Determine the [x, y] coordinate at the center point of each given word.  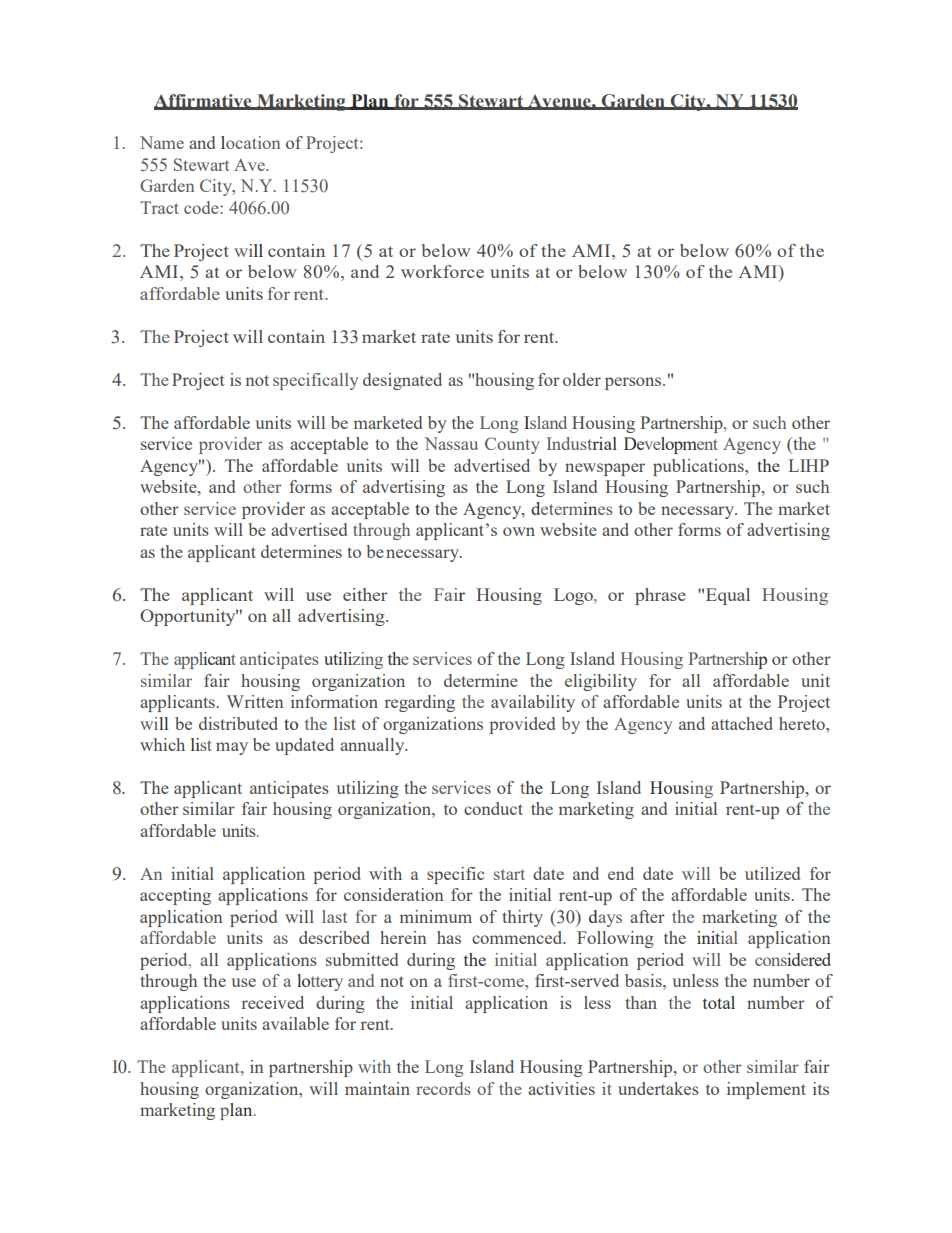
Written [255, 701]
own [519, 531]
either [365, 594]
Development [671, 445]
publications [699, 467]
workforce [442, 271]
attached [742, 723]
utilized [772, 873]
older [582, 379]
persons [634, 383]
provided [522, 725]
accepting [175, 896]
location [250, 142]
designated [402, 381]
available [295, 1023]
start [509, 874]
